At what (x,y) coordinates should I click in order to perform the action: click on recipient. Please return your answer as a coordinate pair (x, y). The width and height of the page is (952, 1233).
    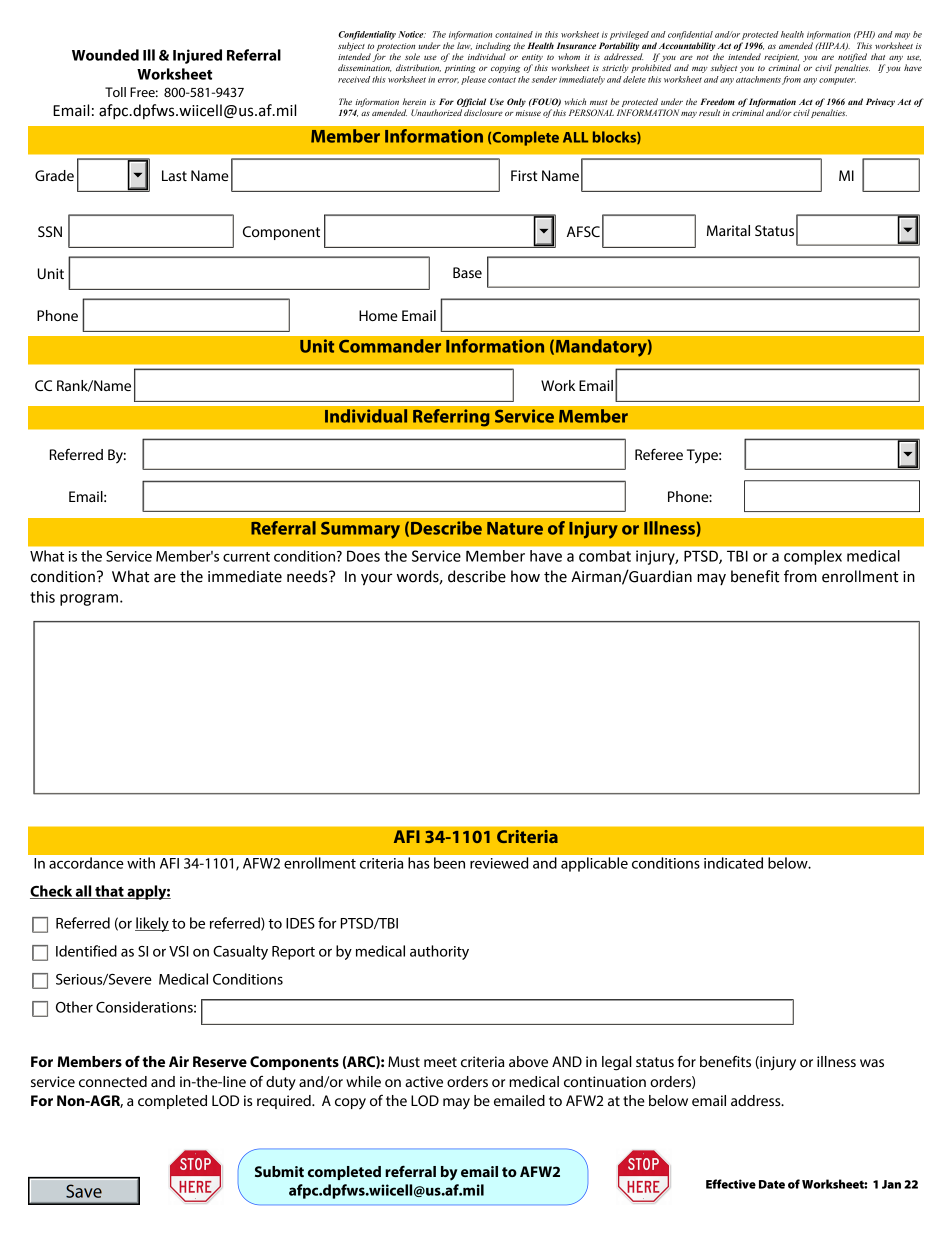
    Looking at the image, I should click on (781, 58).
